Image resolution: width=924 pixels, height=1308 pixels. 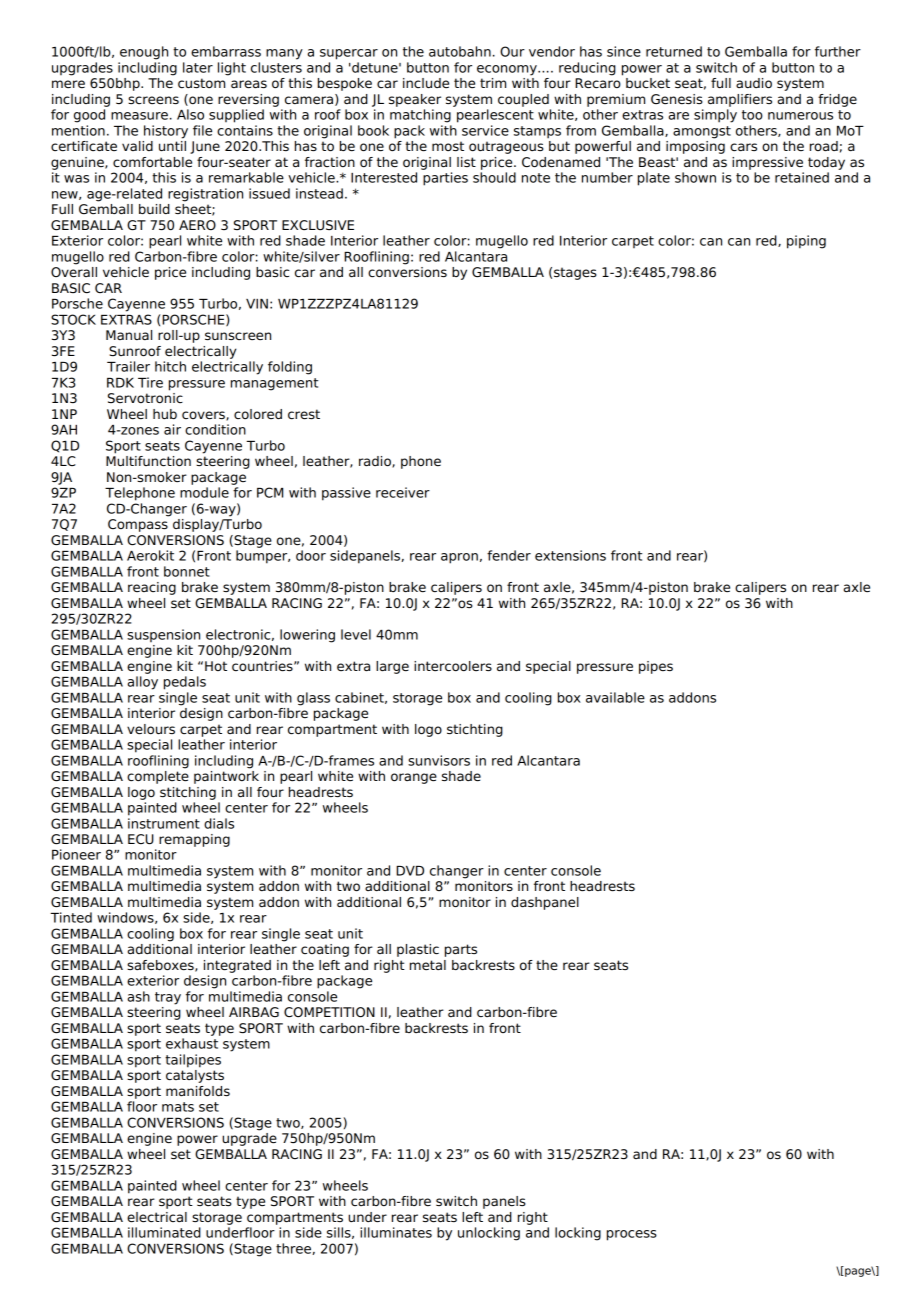 I want to click on intercoolers, so click(x=453, y=666).
